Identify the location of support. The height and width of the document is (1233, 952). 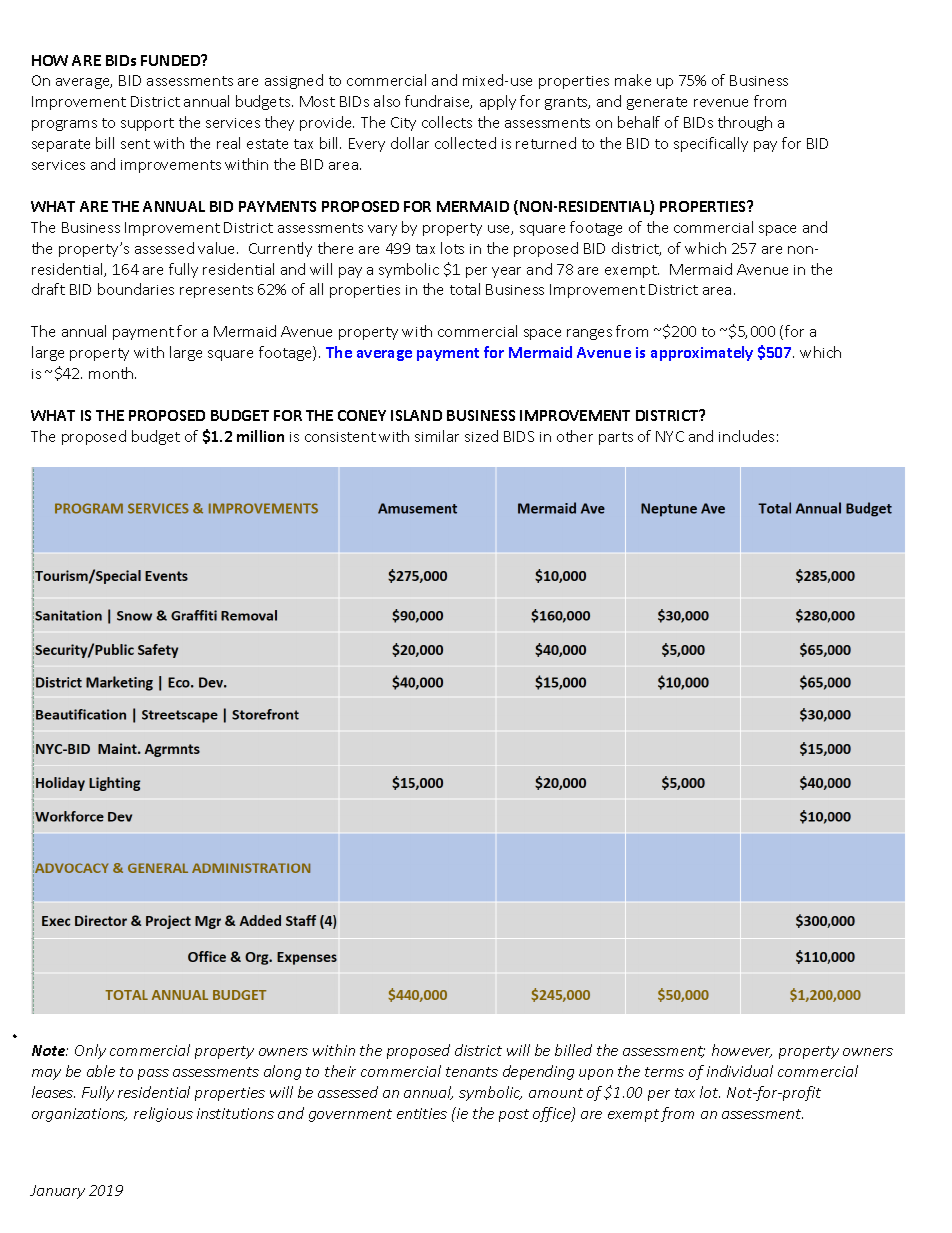
(147, 124).
